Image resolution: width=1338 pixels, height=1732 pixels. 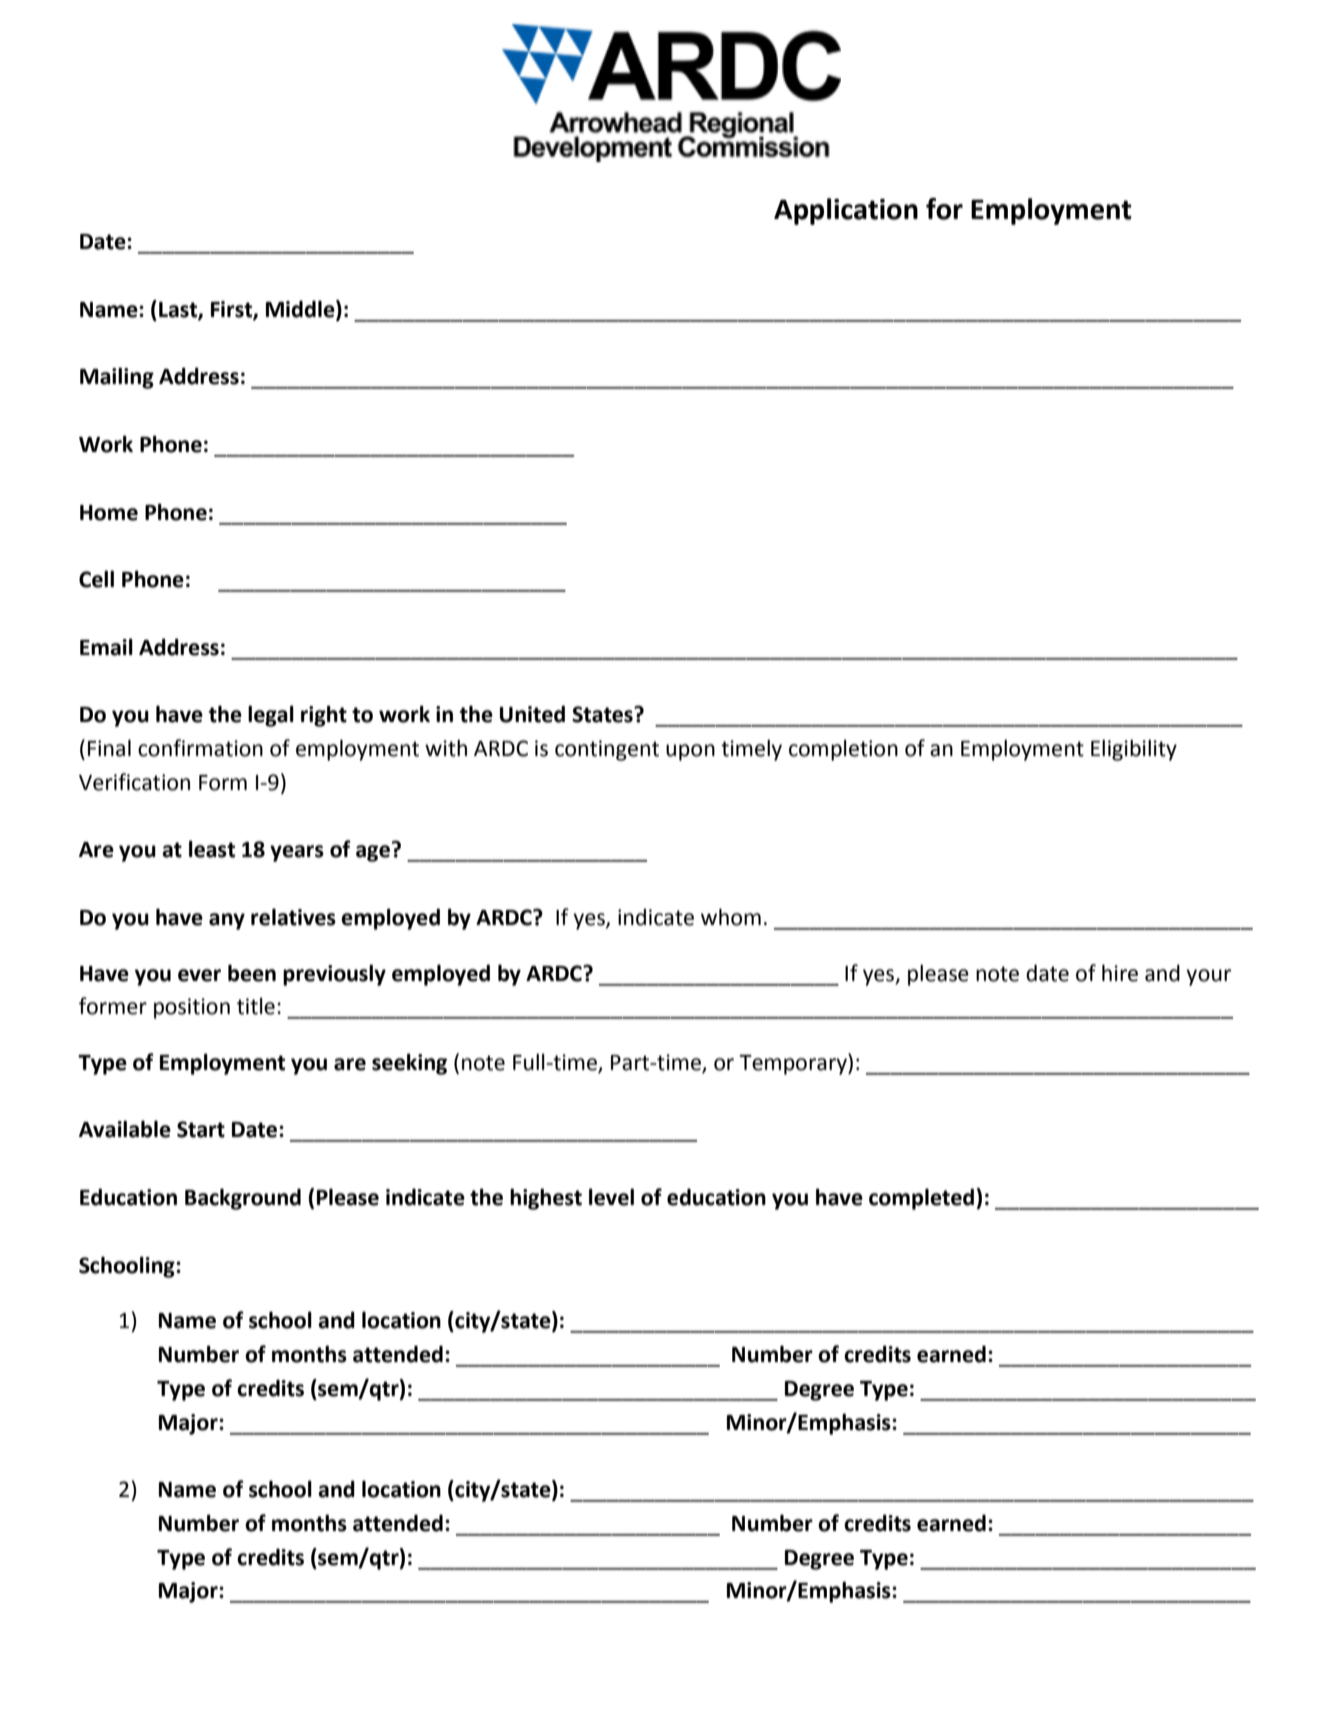 I want to click on Application, so click(x=846, y=211).
